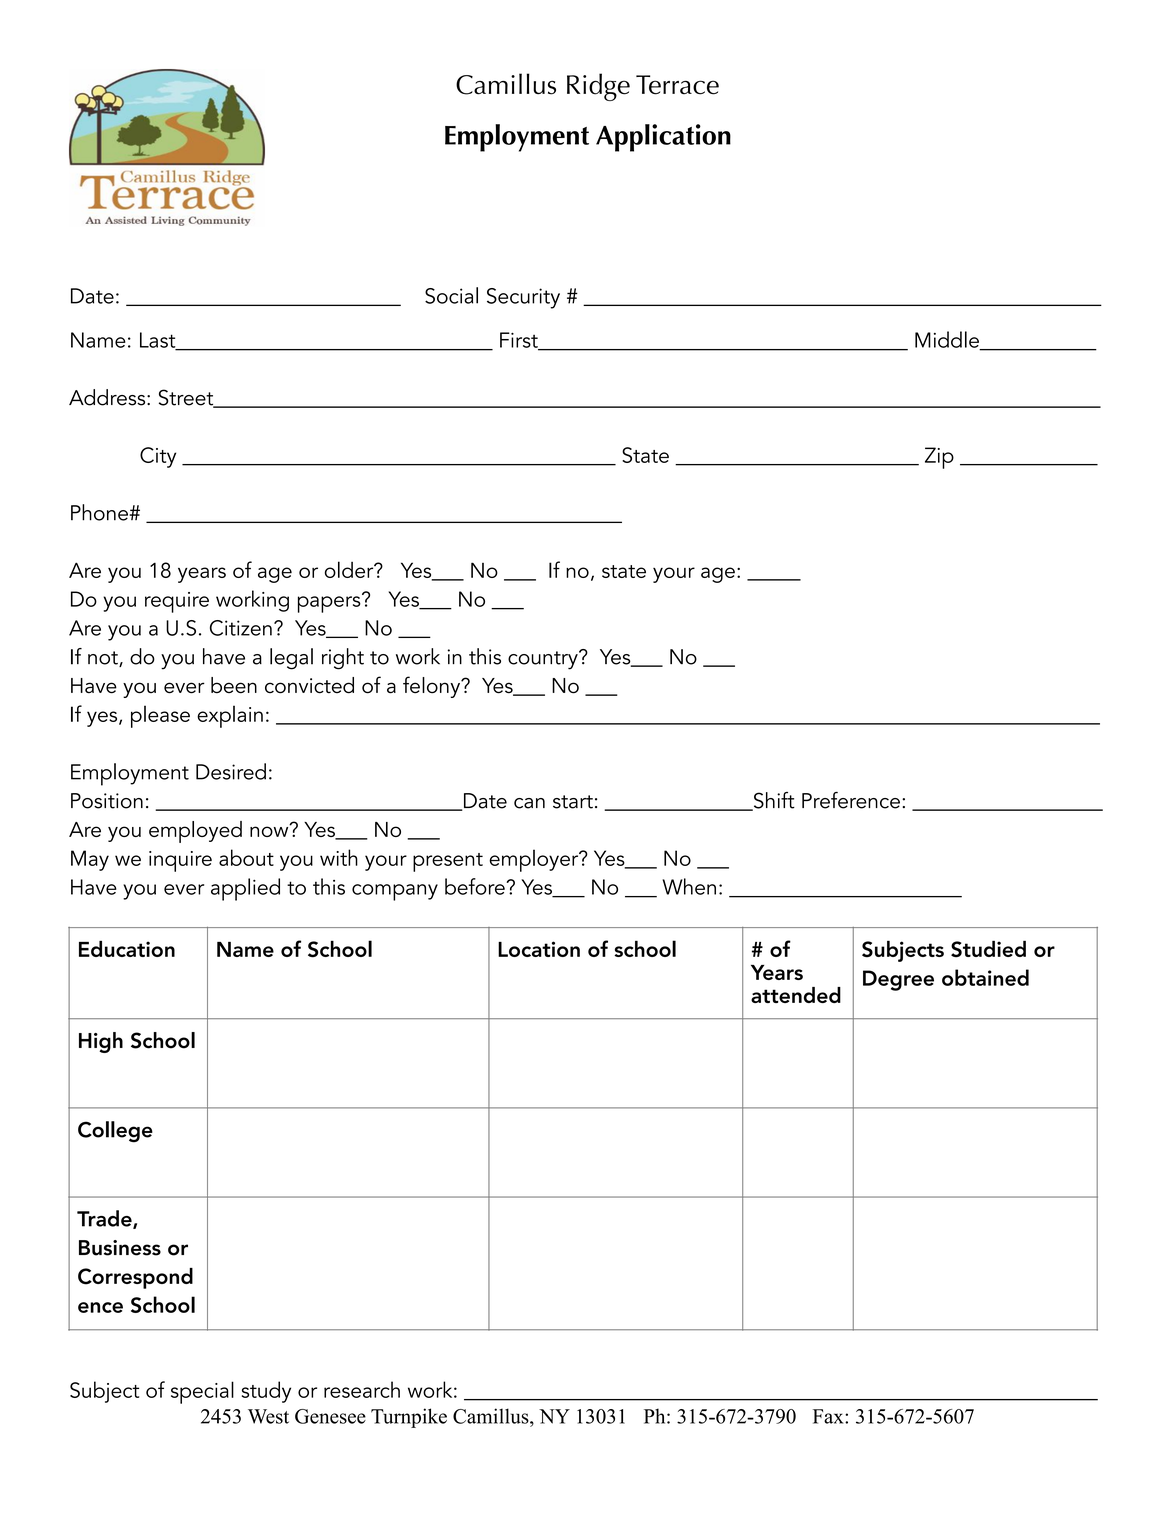 This page has height=1520, width=1175. I want to click on Desired, so click(231, 771).
